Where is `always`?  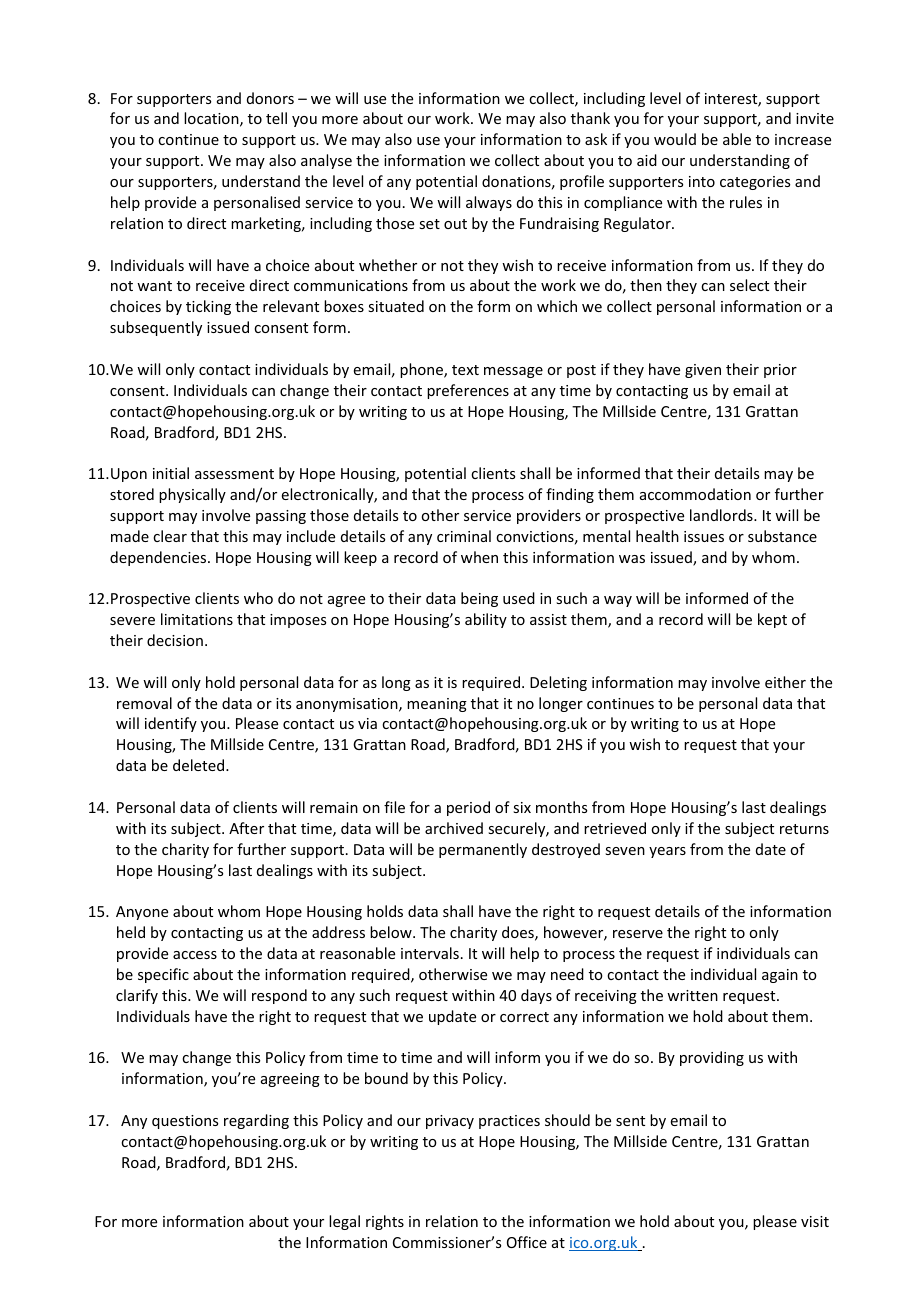 always is located at coordinates (489, 203).
